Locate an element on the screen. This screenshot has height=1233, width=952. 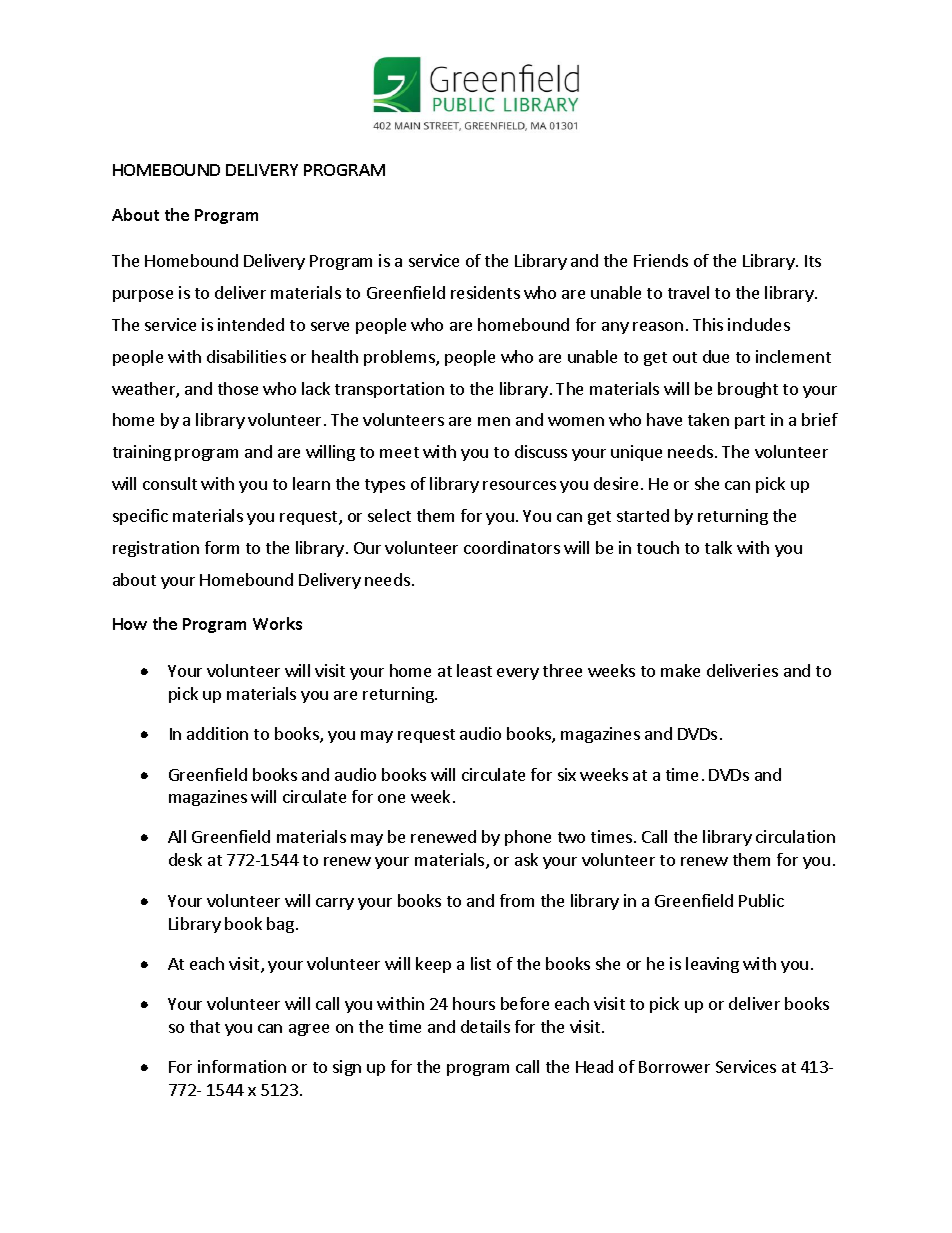
details is located at coordinates (485, 1026).
